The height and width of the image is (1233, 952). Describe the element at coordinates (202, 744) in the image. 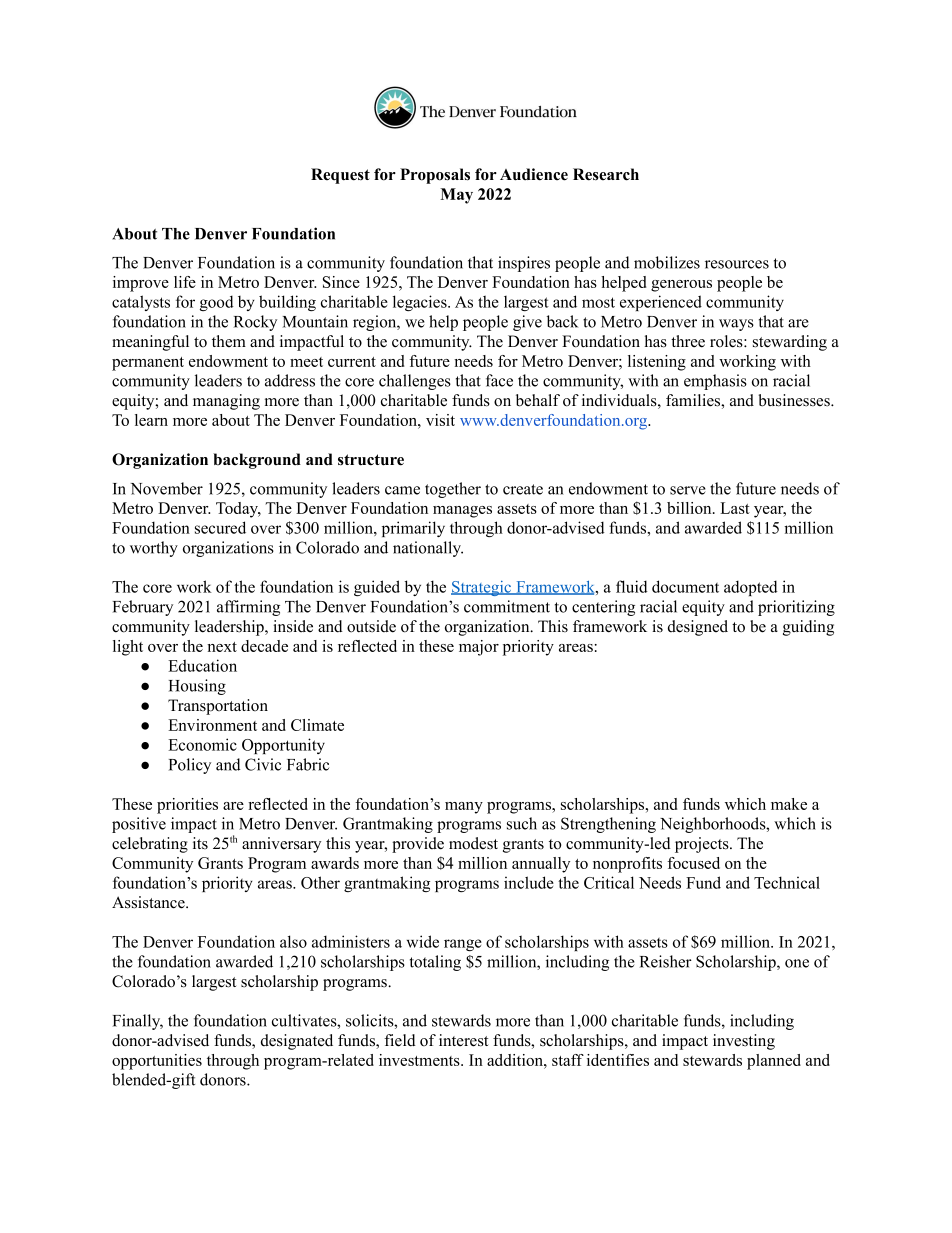

I see `Economic` at that location.
